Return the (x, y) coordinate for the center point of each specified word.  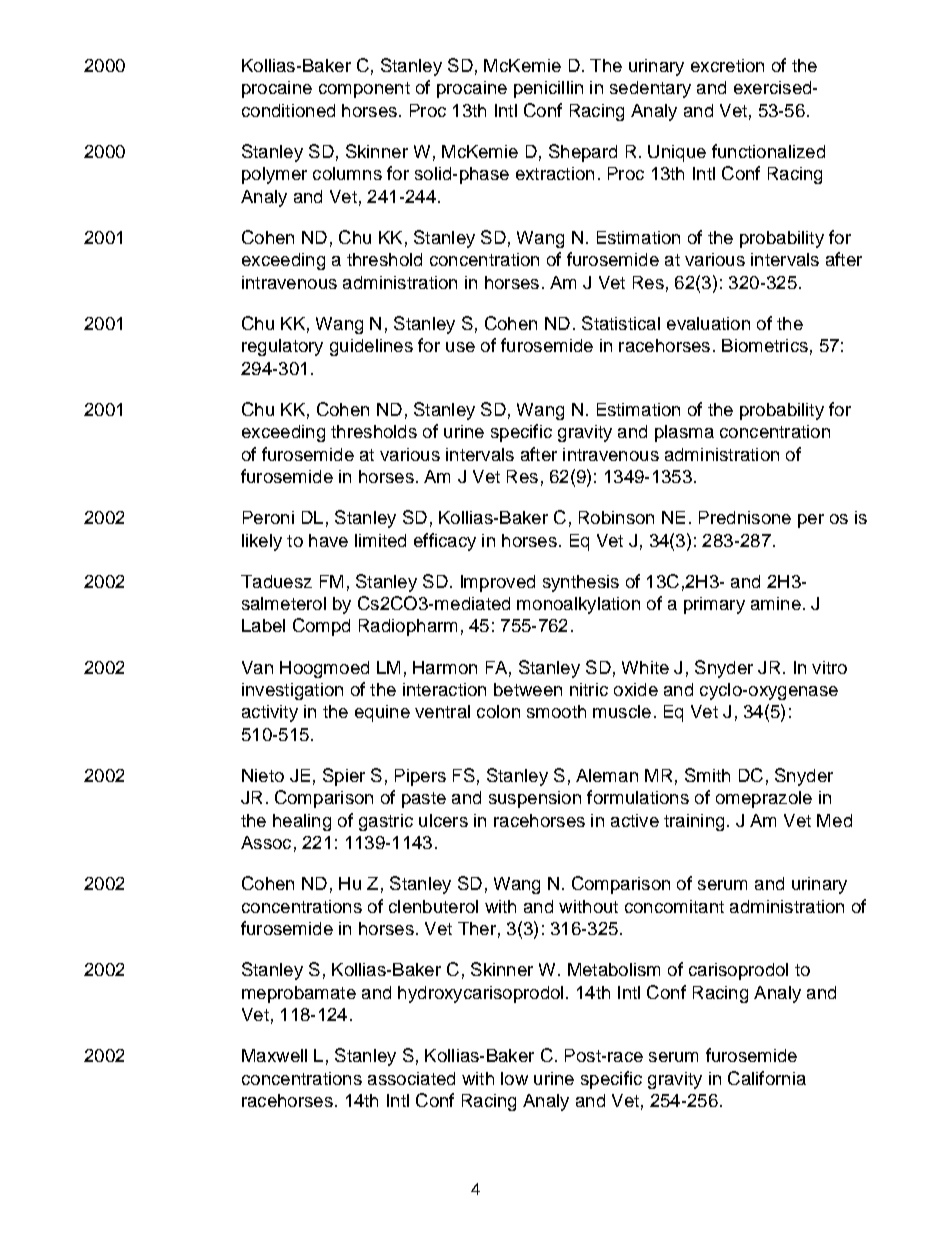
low (514, 1078)
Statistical (621, 323)
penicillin (548, 89)
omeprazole (764, 799)
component (364, 90)
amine (776, 603)
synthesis (581, 583)
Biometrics (765, 345)
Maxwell (274, 1055)
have (328, 540)
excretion (727, 65)
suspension (535, 799)
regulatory (282, 347)
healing (302, 822)
